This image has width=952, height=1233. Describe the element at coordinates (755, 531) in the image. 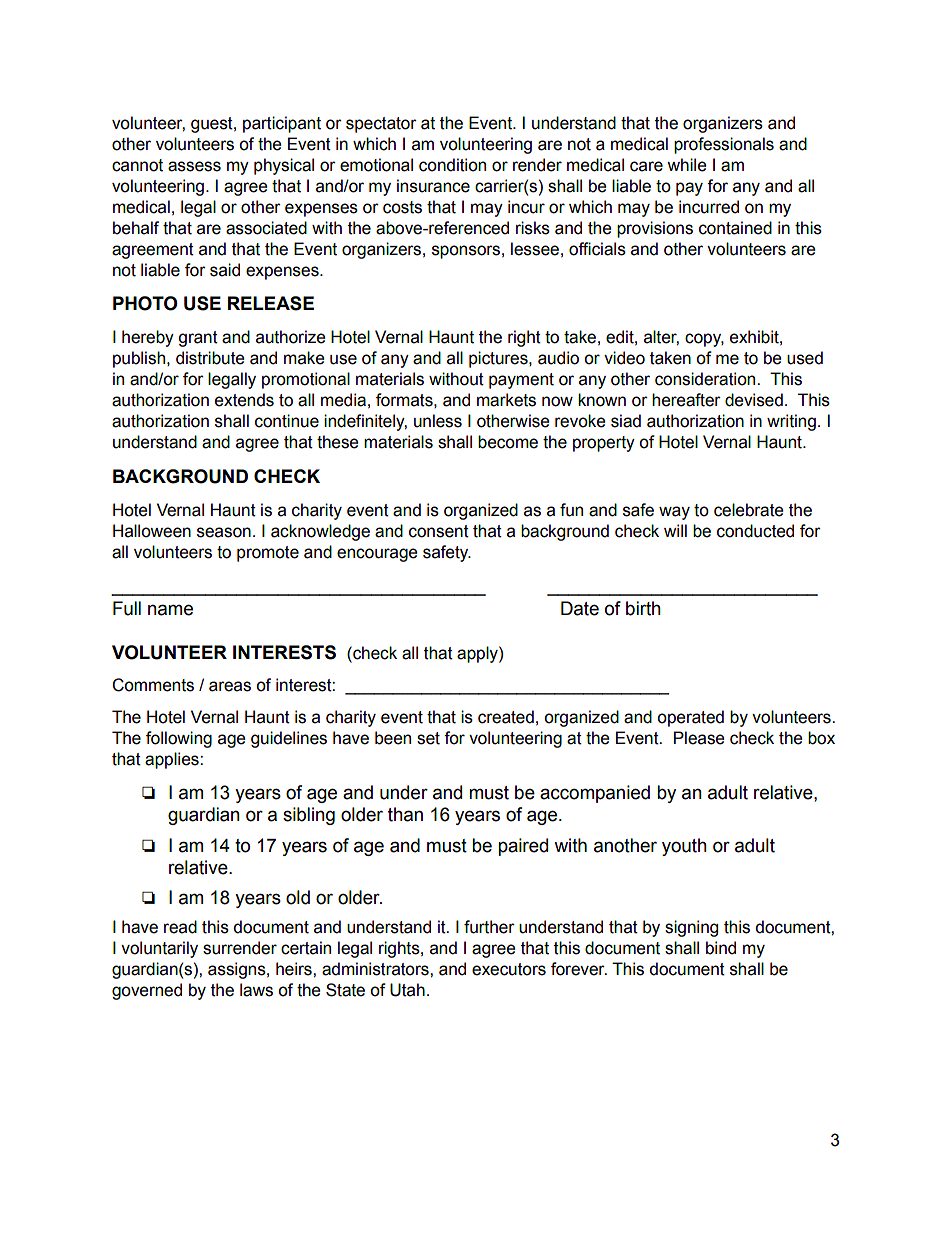

I see `conducted` at that location.
